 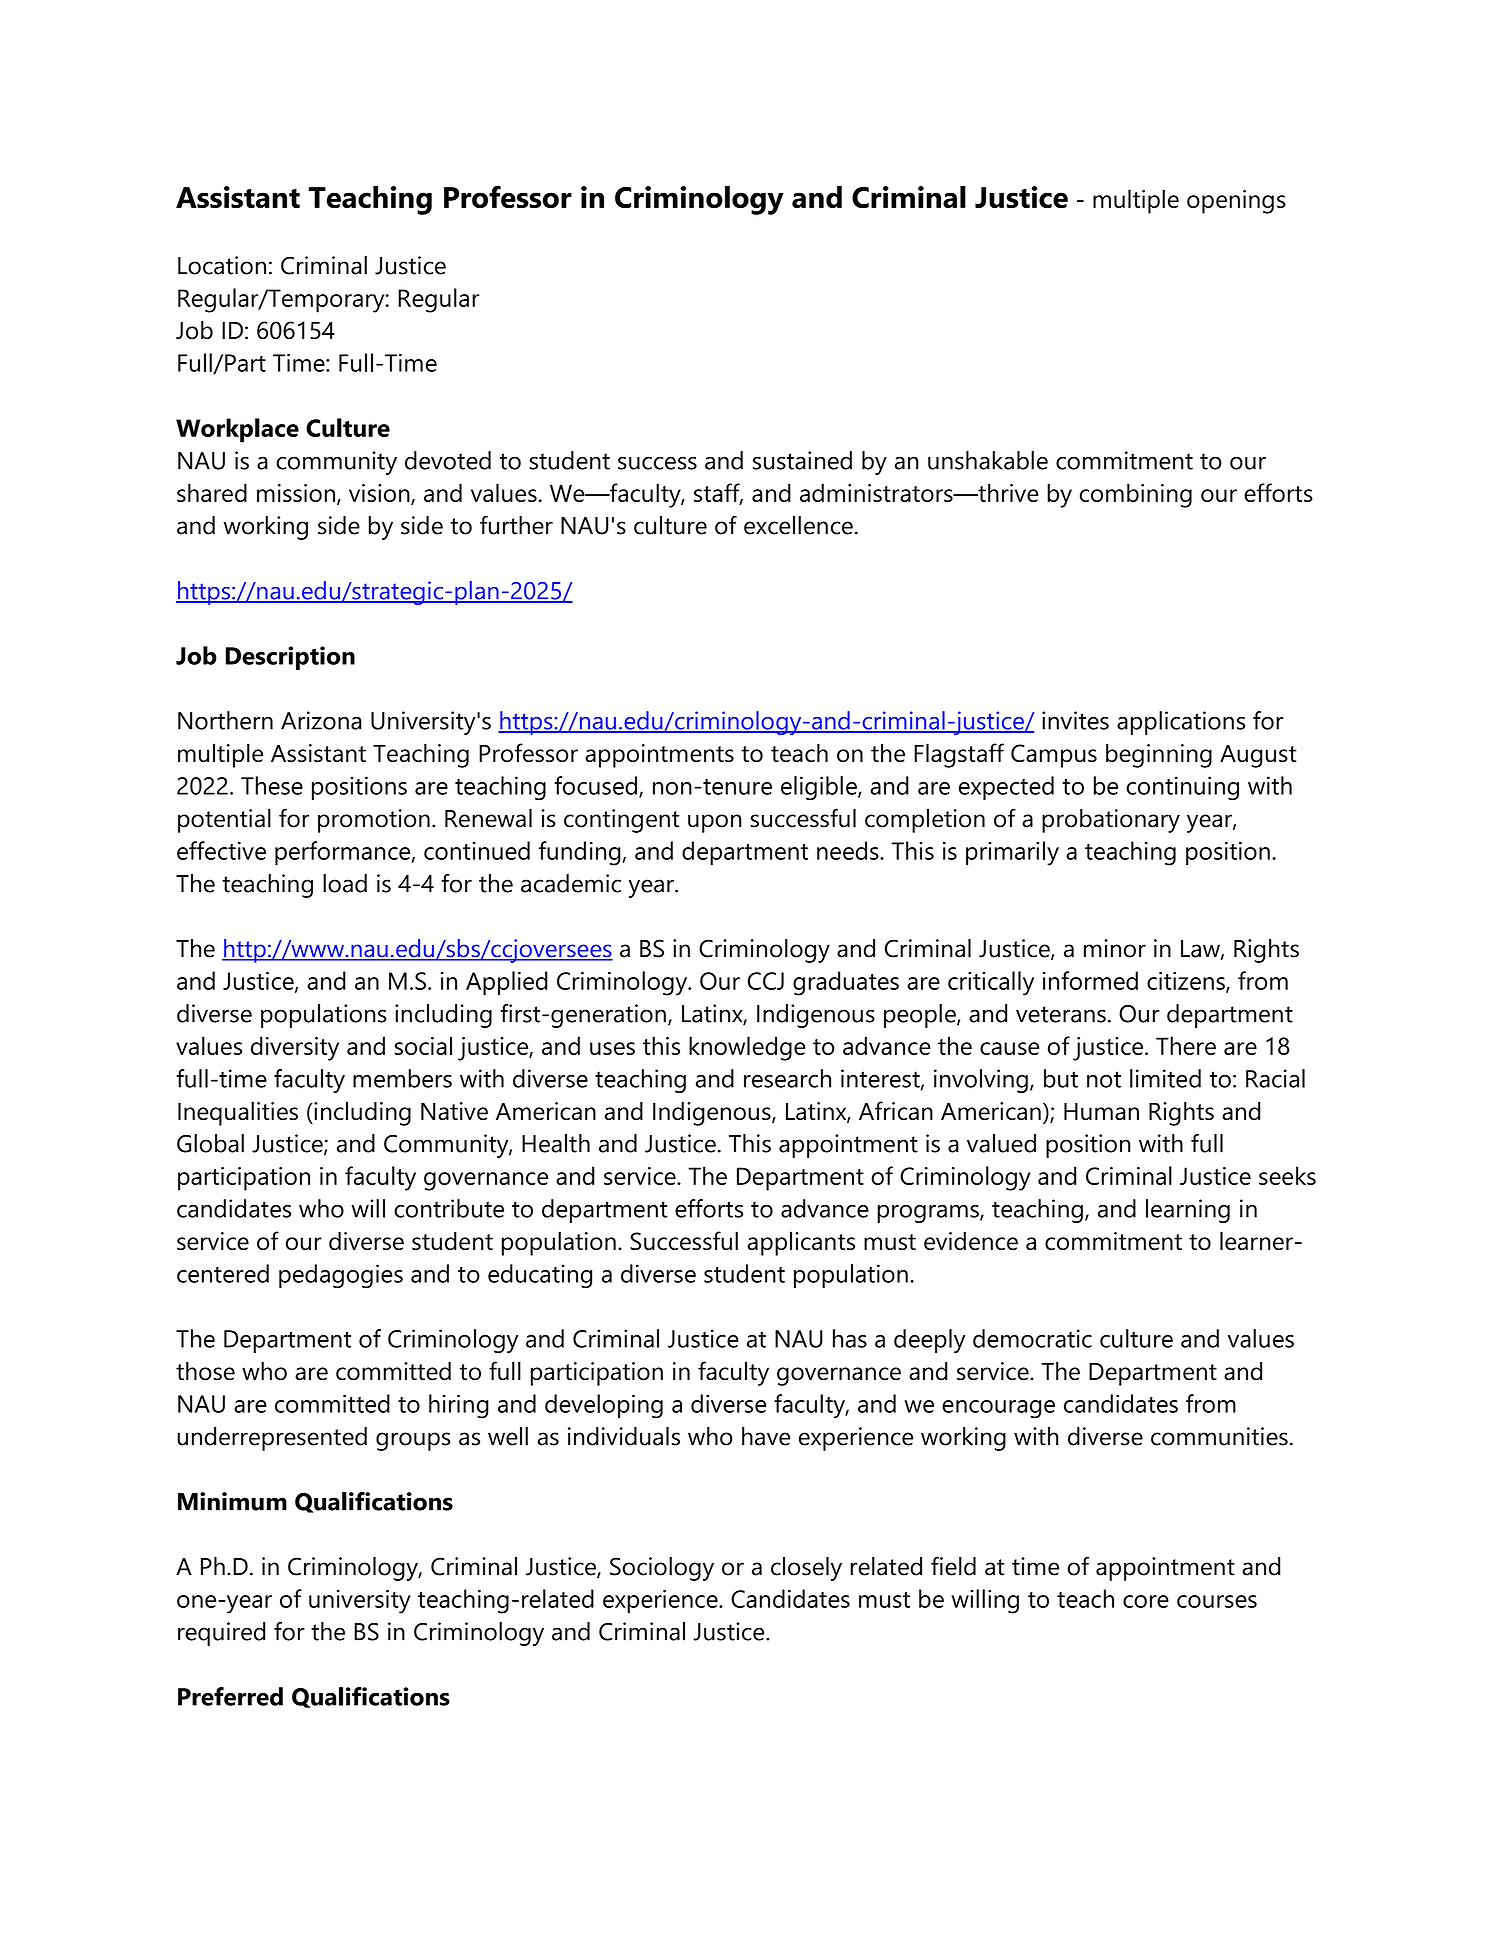 What do you see at coordinates (798, 525) in the image?
I see `excellence` at bounding box center [798, 525].
